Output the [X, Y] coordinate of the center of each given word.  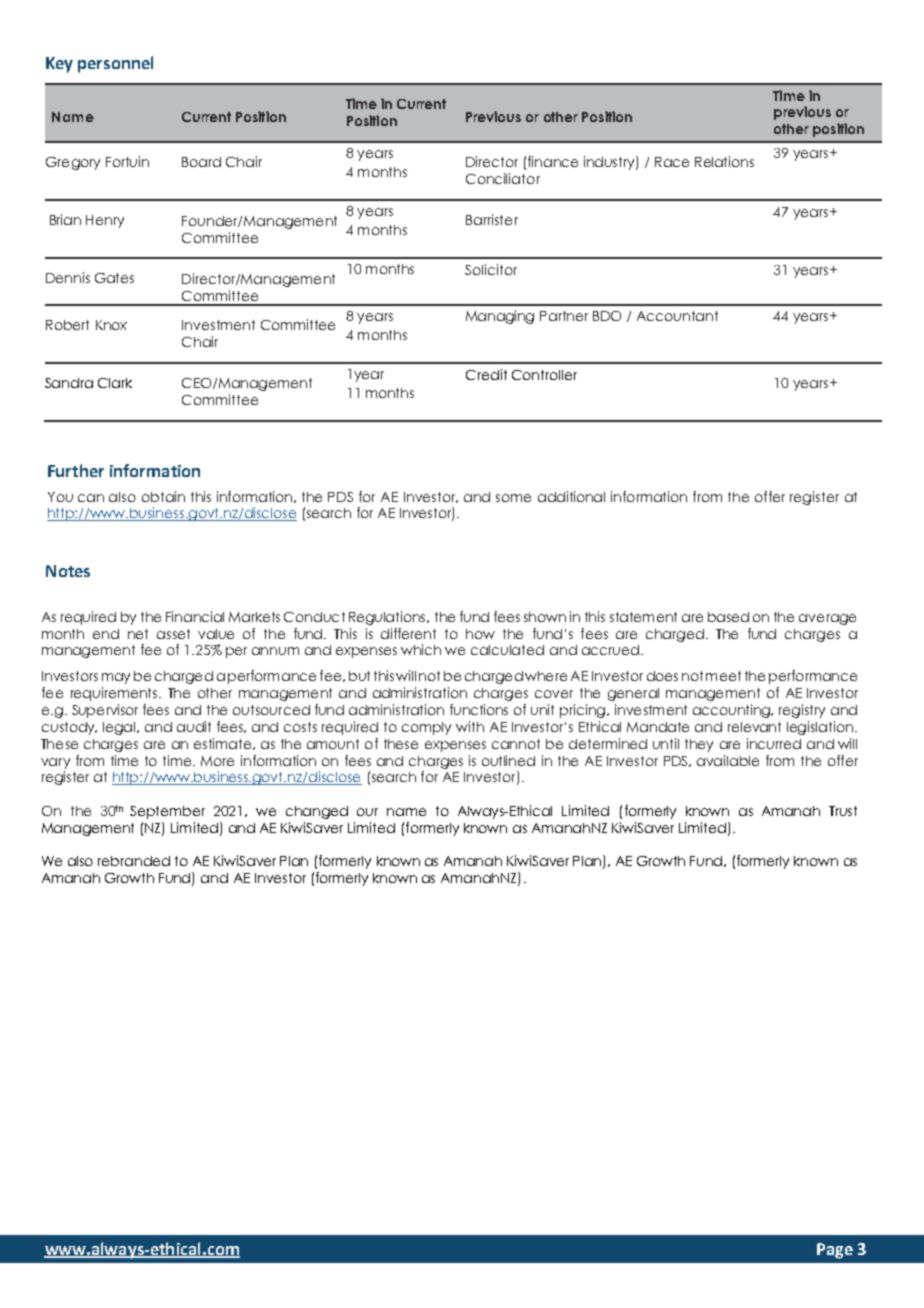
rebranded [134, 861]
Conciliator [503, 178]
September [167, 812]
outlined [508, 760]
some [513, 498]
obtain [163, 496]
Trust [843, 811]
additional [571, 496]
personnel [115, 64]
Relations [724, 161]
